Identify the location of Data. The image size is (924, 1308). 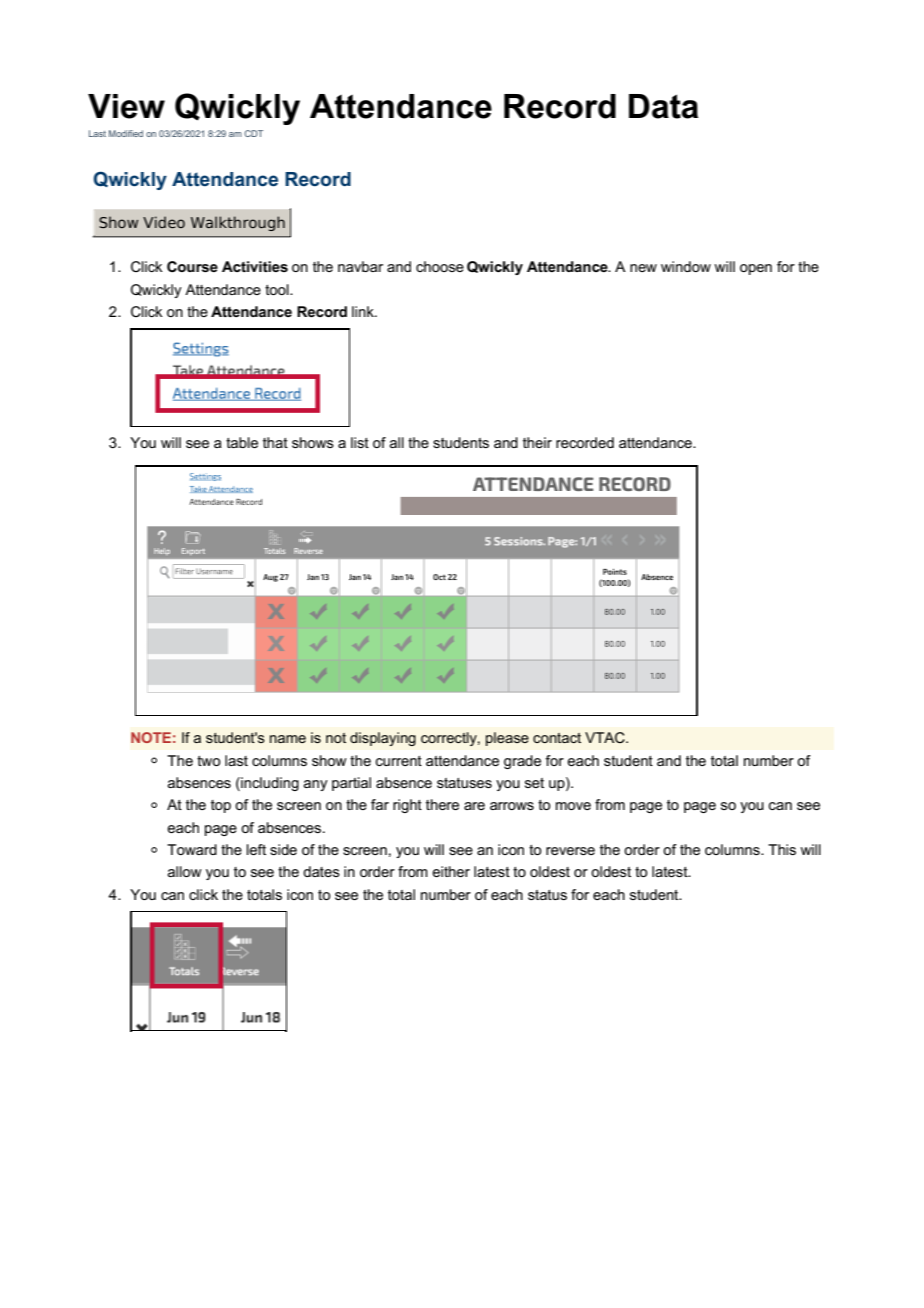
(663, 106).
